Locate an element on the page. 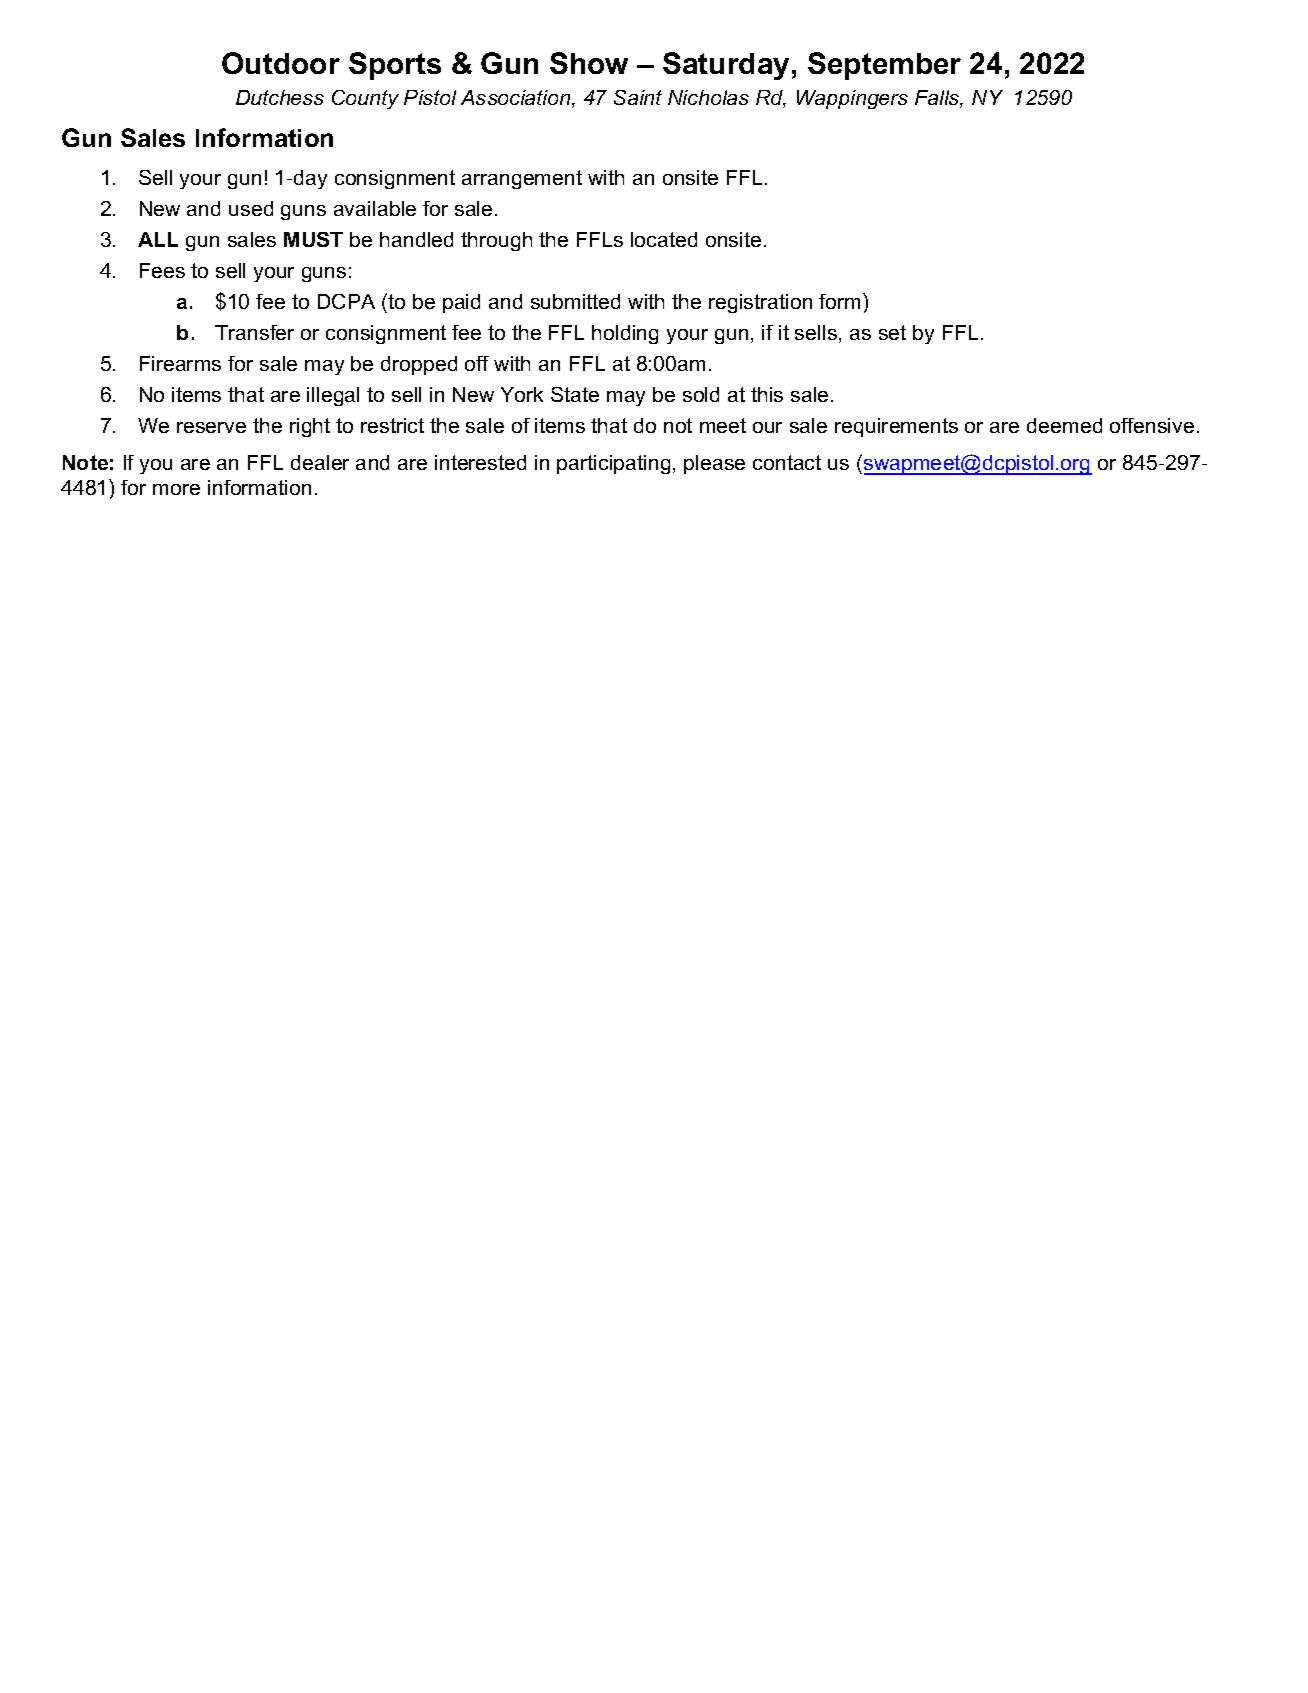 The height and width of the page is (1693, 1308). set is located at coordinates (892, 332).
